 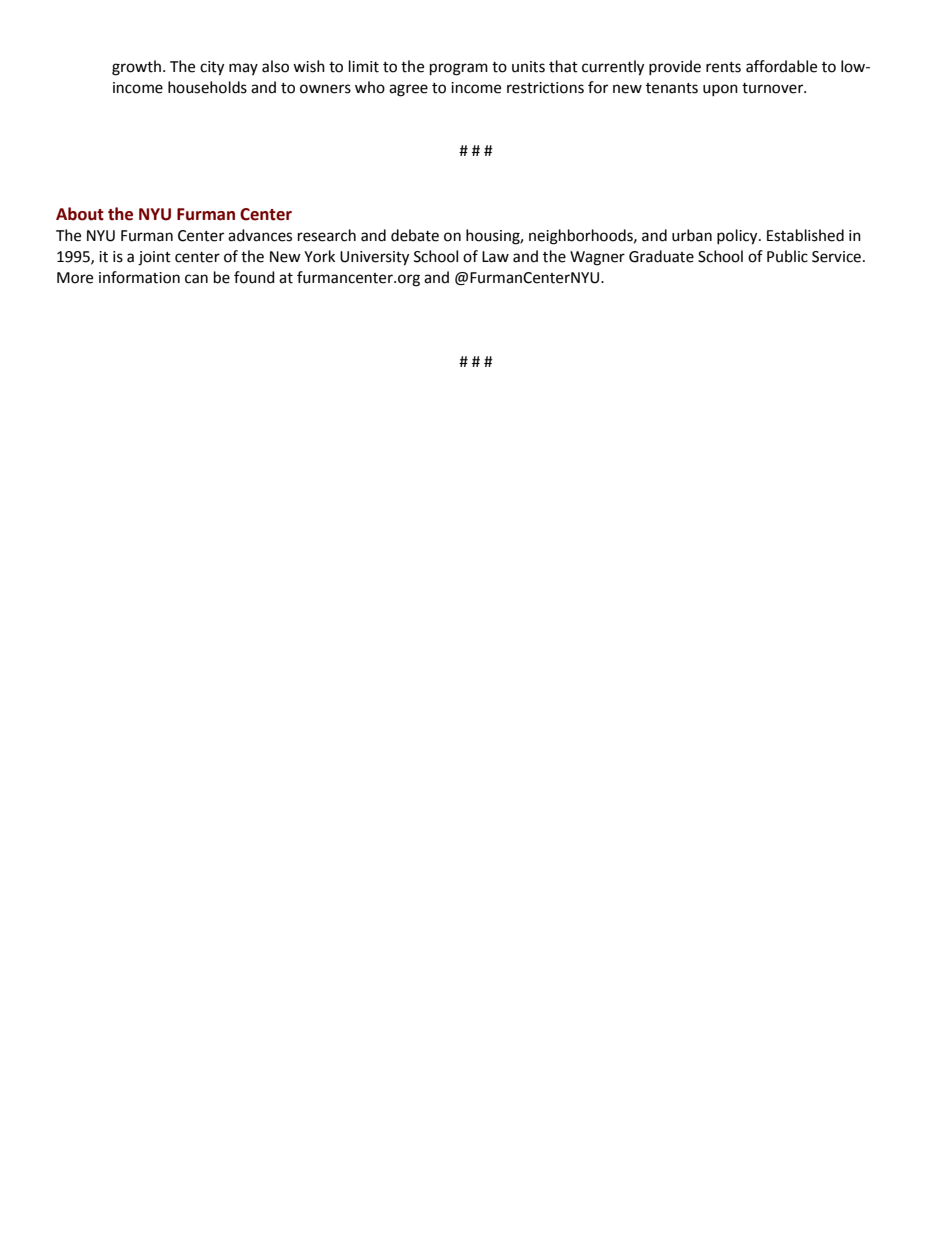 I want to click on About, so click(x=80, y=214).
